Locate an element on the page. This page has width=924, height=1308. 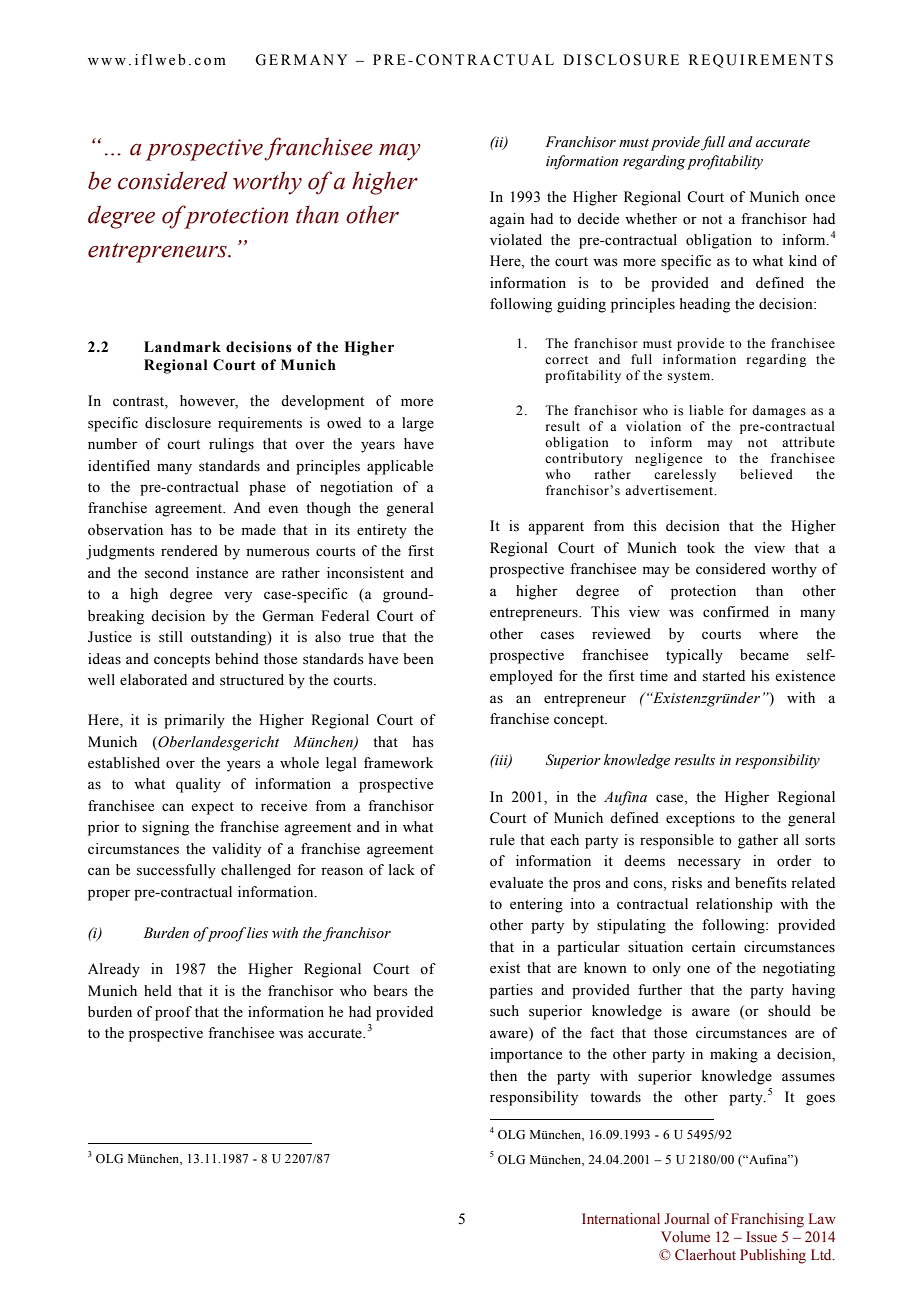
kind is located at coordinates (803, 260).
